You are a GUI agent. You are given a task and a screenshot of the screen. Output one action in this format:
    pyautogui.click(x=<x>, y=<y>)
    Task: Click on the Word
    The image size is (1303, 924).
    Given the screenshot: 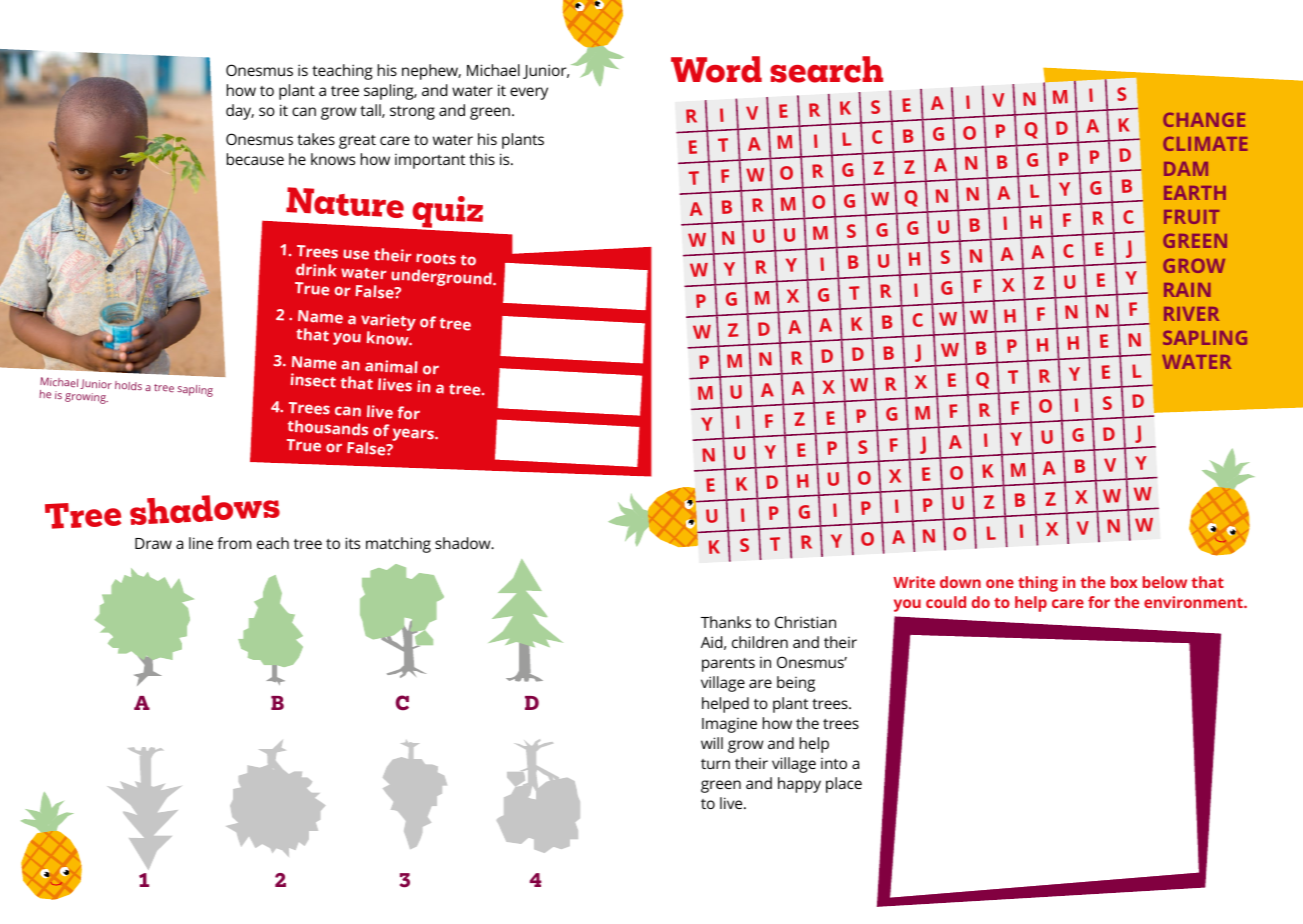 What is the action you would take?
    pyautogui.click(x=716, y=69)
